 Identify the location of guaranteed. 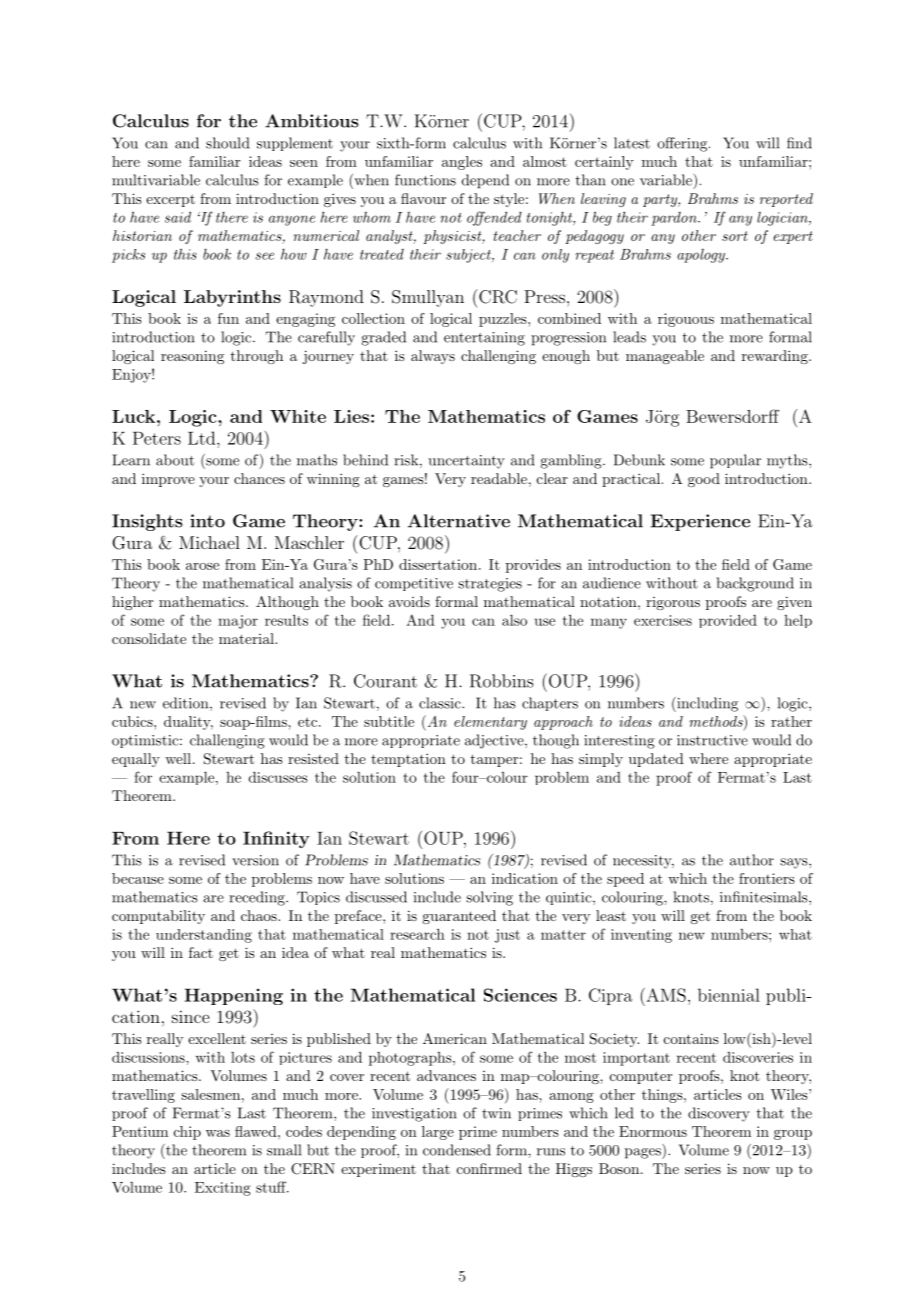
(459, 917).
